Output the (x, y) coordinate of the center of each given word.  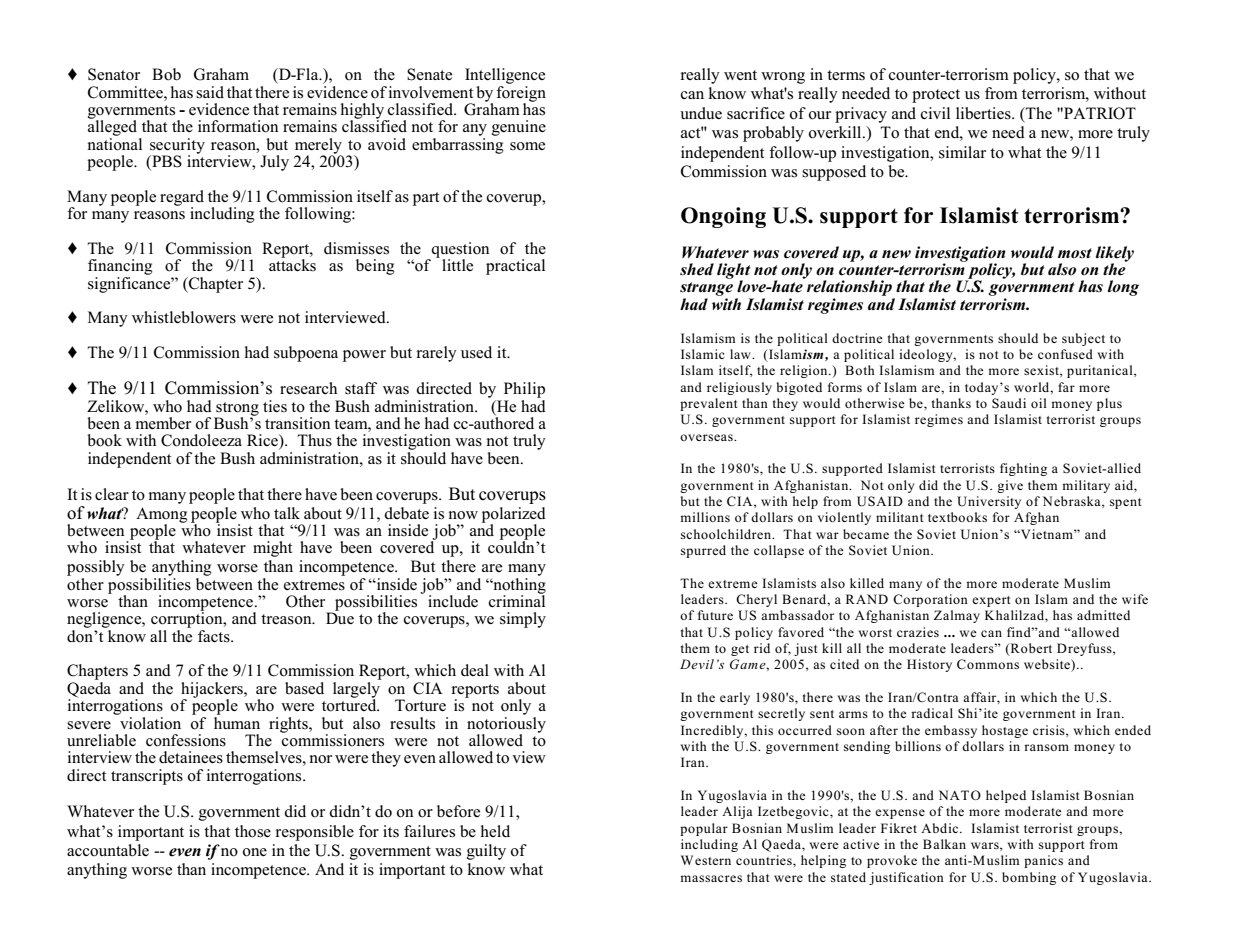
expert (991, 601)
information (238, 126)
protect (936, 96)
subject (1083, 339)
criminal (517, 600)
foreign (521, 93)
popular (704, 829)
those (253, 831)
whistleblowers (184, 317)
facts (215, 636)
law (741, 354)
